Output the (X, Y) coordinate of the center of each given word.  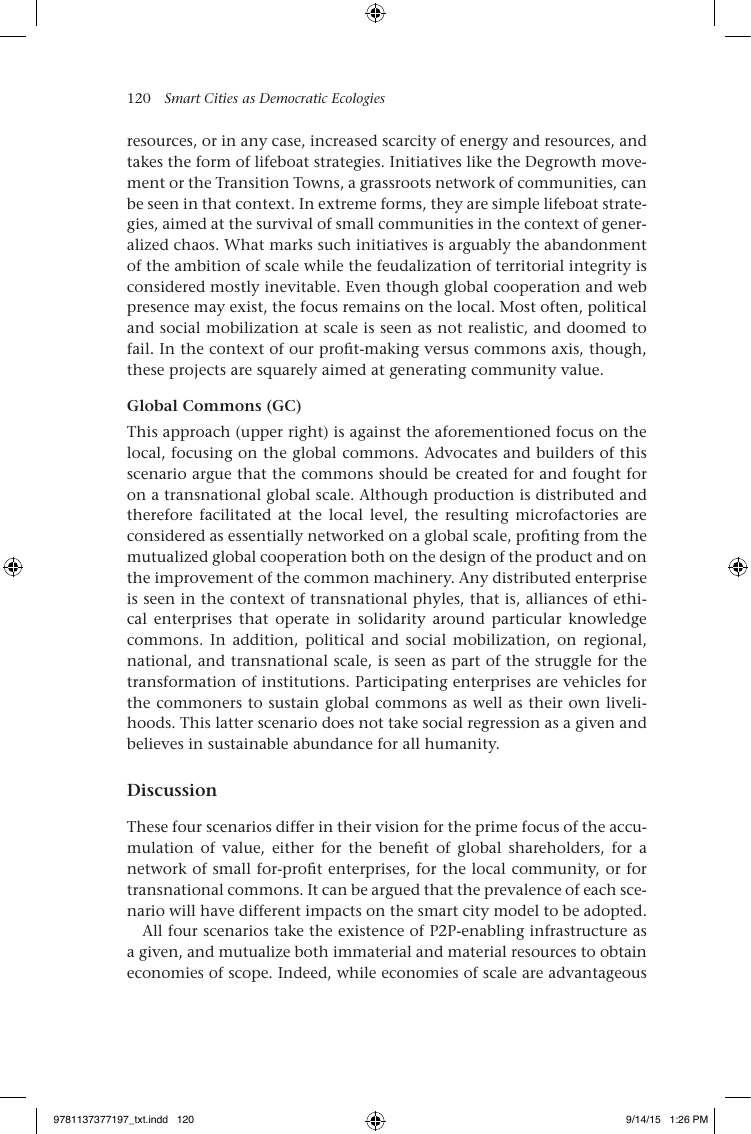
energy (484, 144)
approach (196, 433)
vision (397, 826)
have (217, 910)
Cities (221, 98)
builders (565, 452)
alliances (556, 598)
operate (302, 621)
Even (363, 286)
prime (496, 828)
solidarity (392, 620)
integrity (600, 267)
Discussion (172, 789)
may (209, 310)
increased (343, 140)
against (375, 433)
